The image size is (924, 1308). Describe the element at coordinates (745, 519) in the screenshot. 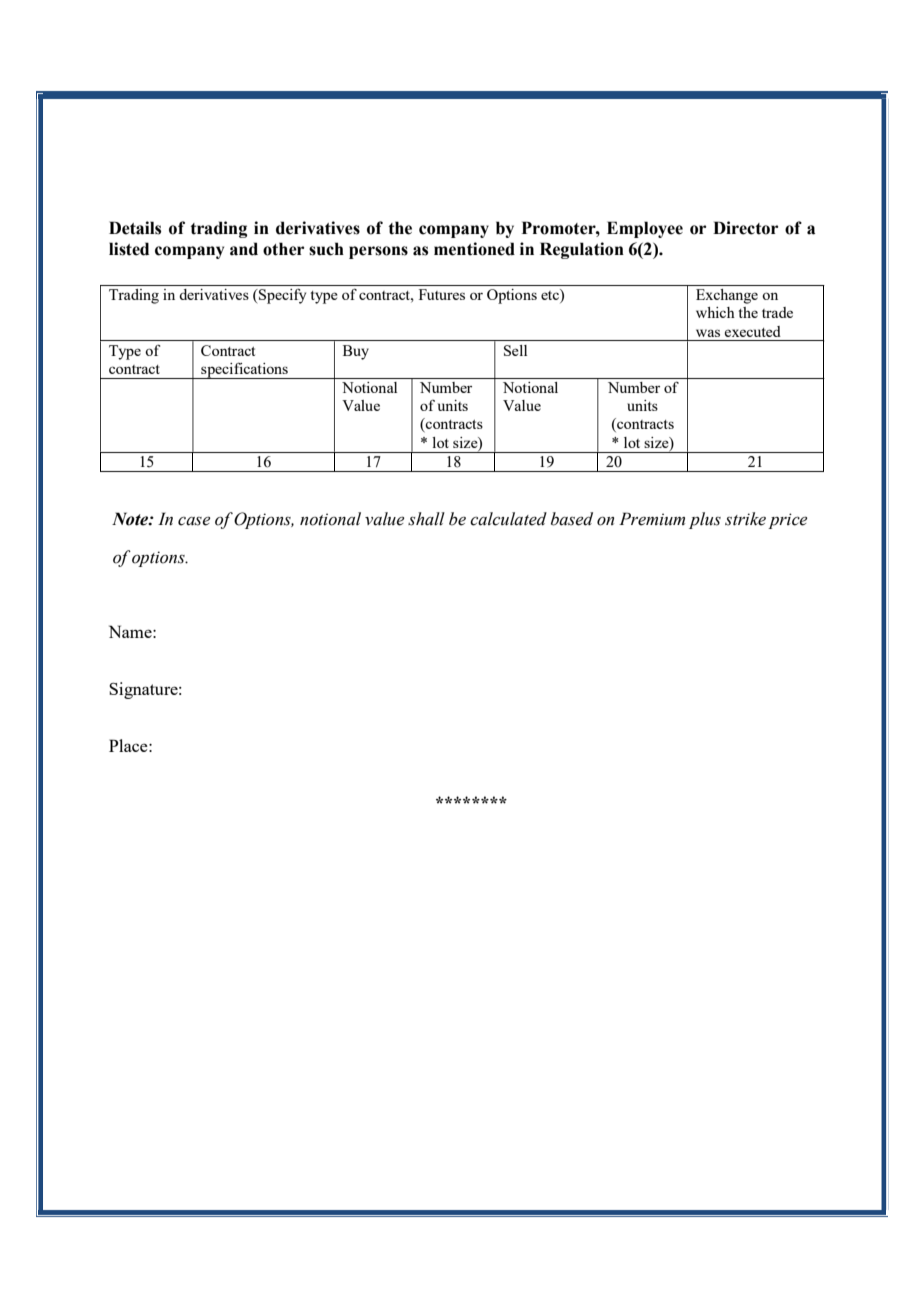

I see `strike` at that location.
